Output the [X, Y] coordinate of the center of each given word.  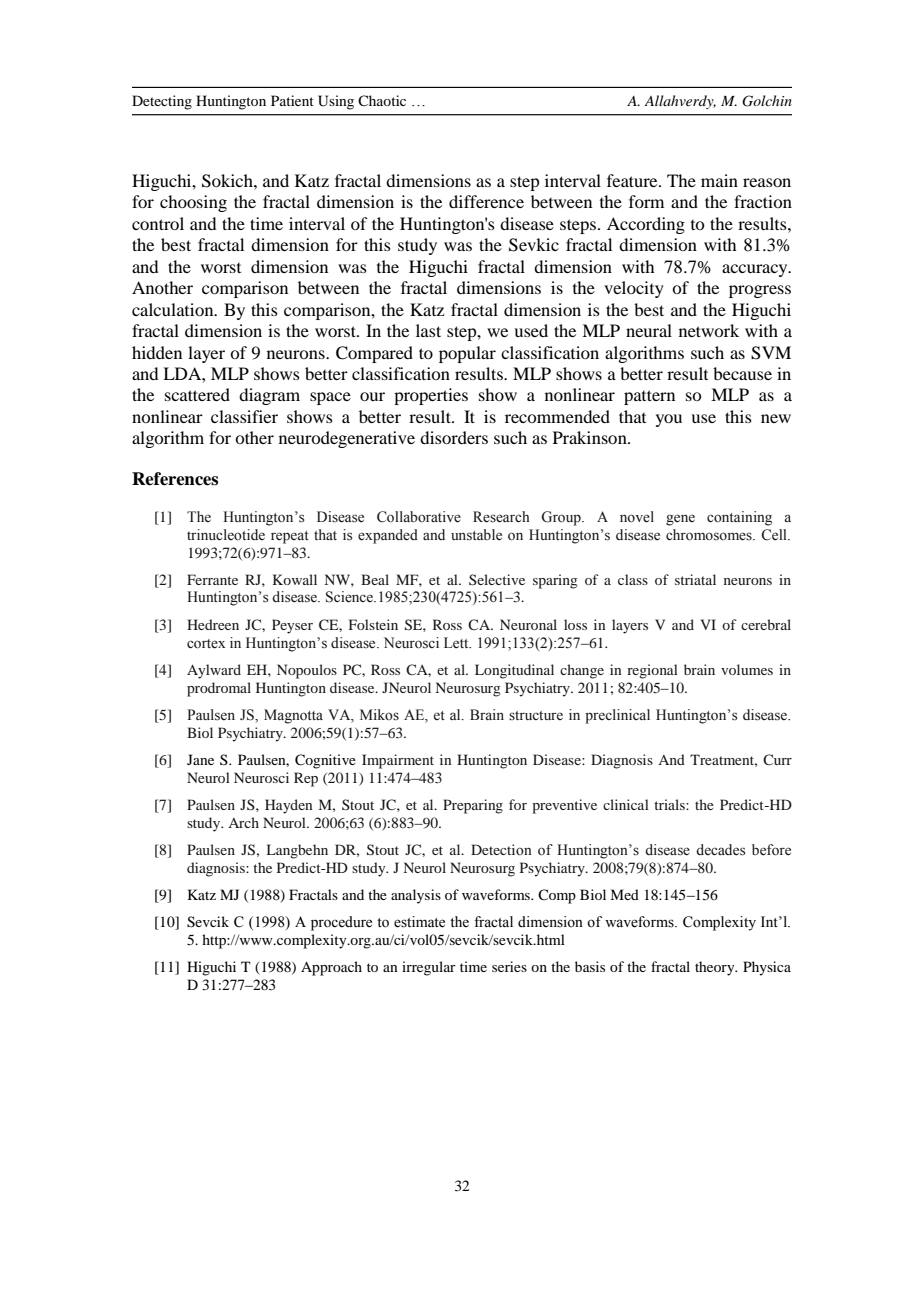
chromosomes [710, 535]
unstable [476, 535]
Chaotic [382, 100]
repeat [290, 537]
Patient [292, 100]
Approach [331, 968]
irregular [429, 968]
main [719, 180]
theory [716, 968]
